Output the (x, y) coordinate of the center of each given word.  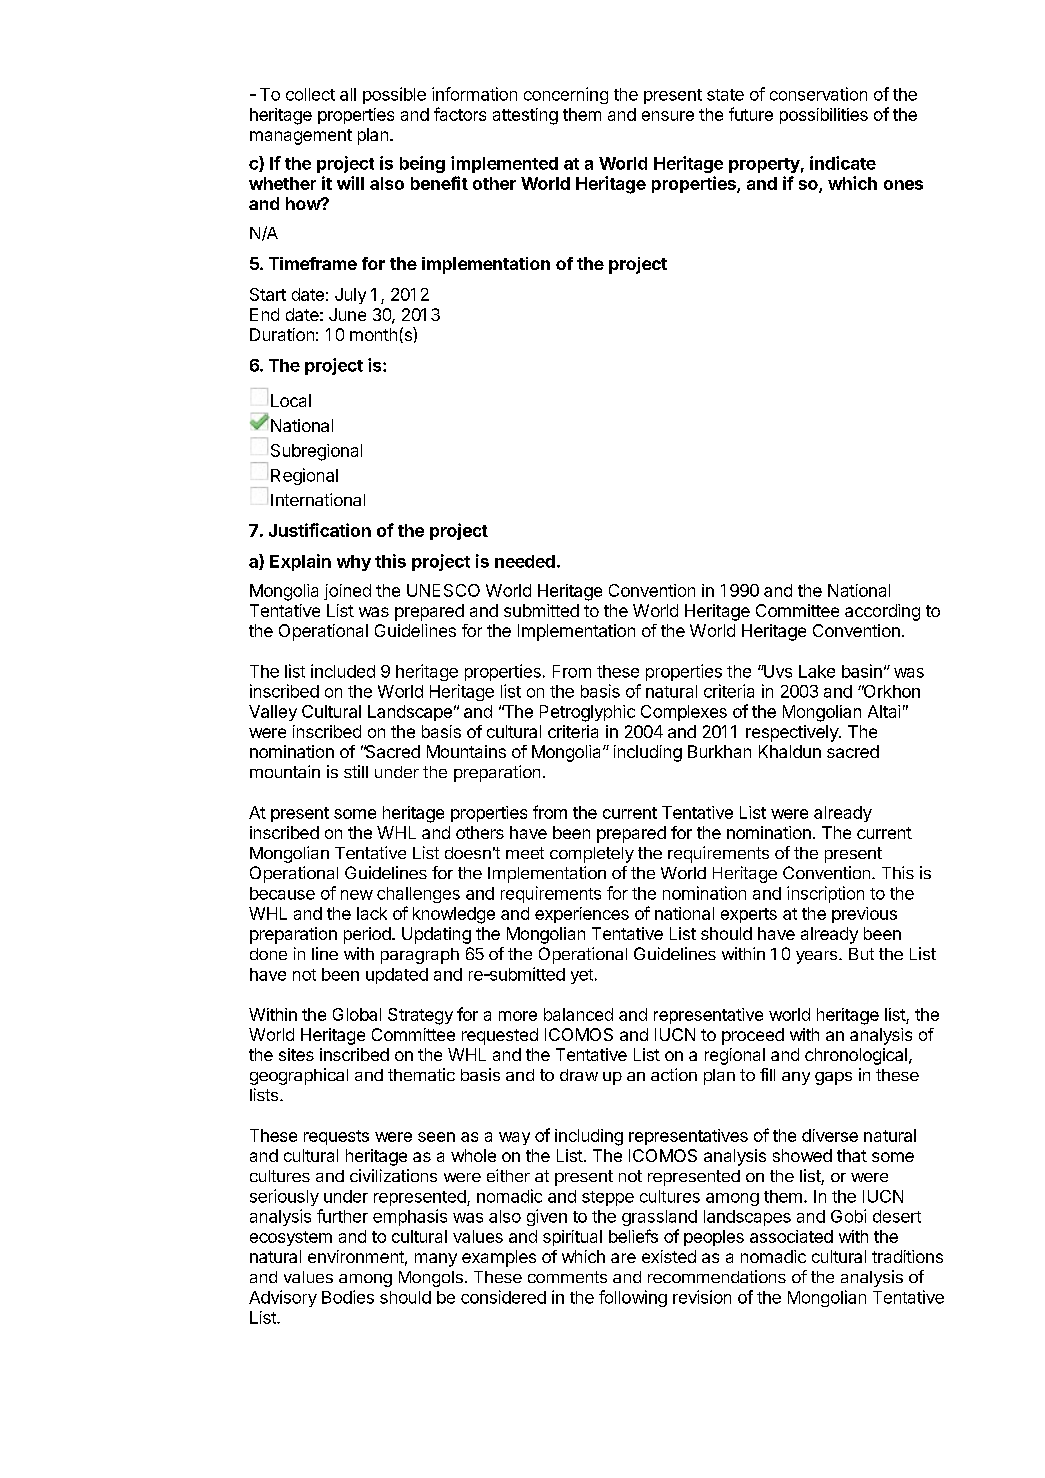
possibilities (824, 116)
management (301, 137)
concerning (566, 95)
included (343, 671)
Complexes (684, 713)
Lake (817, 671)
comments (567, 1277)
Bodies (348, 1297)
